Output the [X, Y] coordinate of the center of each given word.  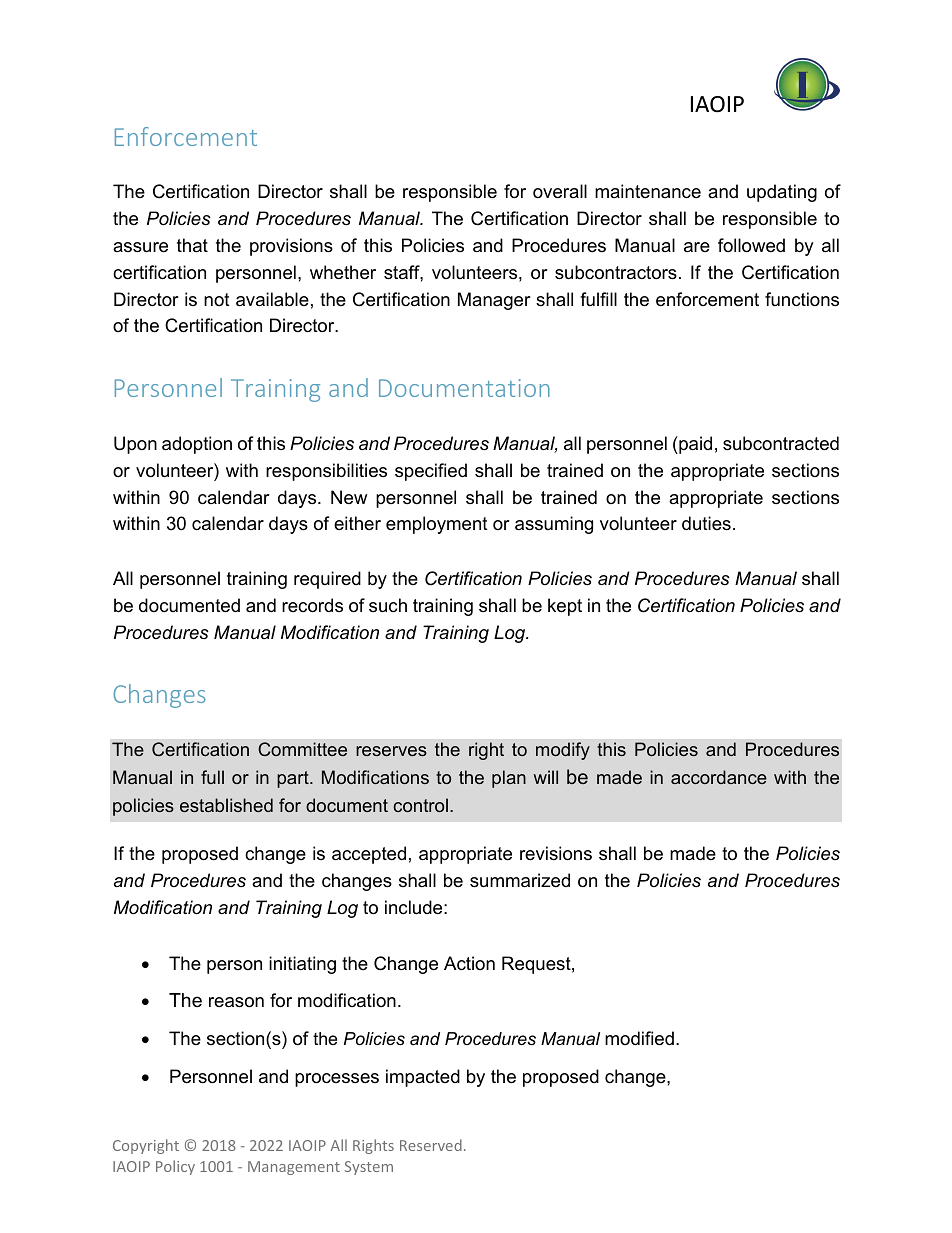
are [697, 247]
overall [560, 191]
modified [639, 1038]
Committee [302, 749]
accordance [719, 777]
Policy [175, 1167]
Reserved [431, 1145]
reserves [391, 751]
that [192, 245]
